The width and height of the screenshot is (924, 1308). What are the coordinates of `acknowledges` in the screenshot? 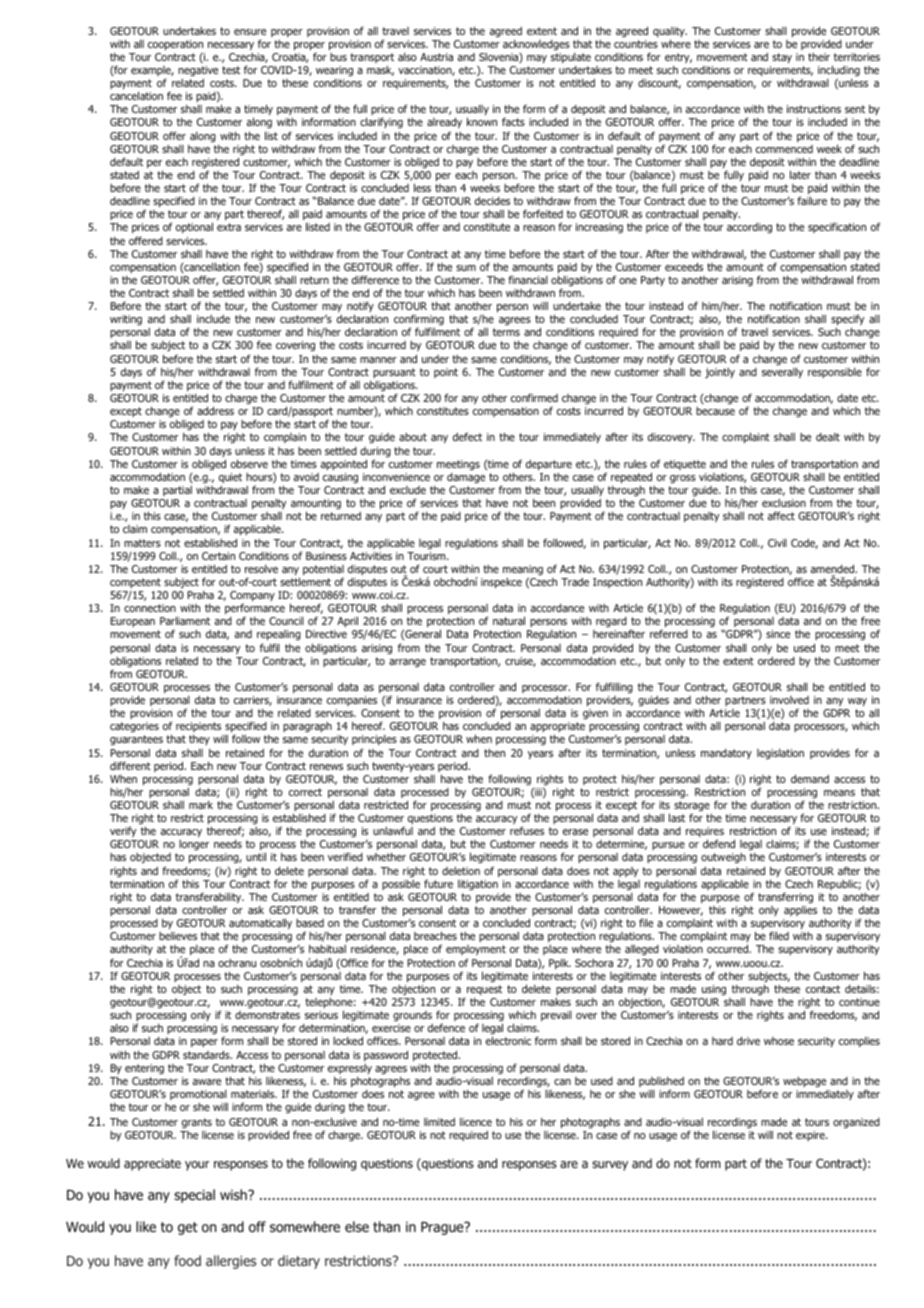 It's located at (536, 45).
